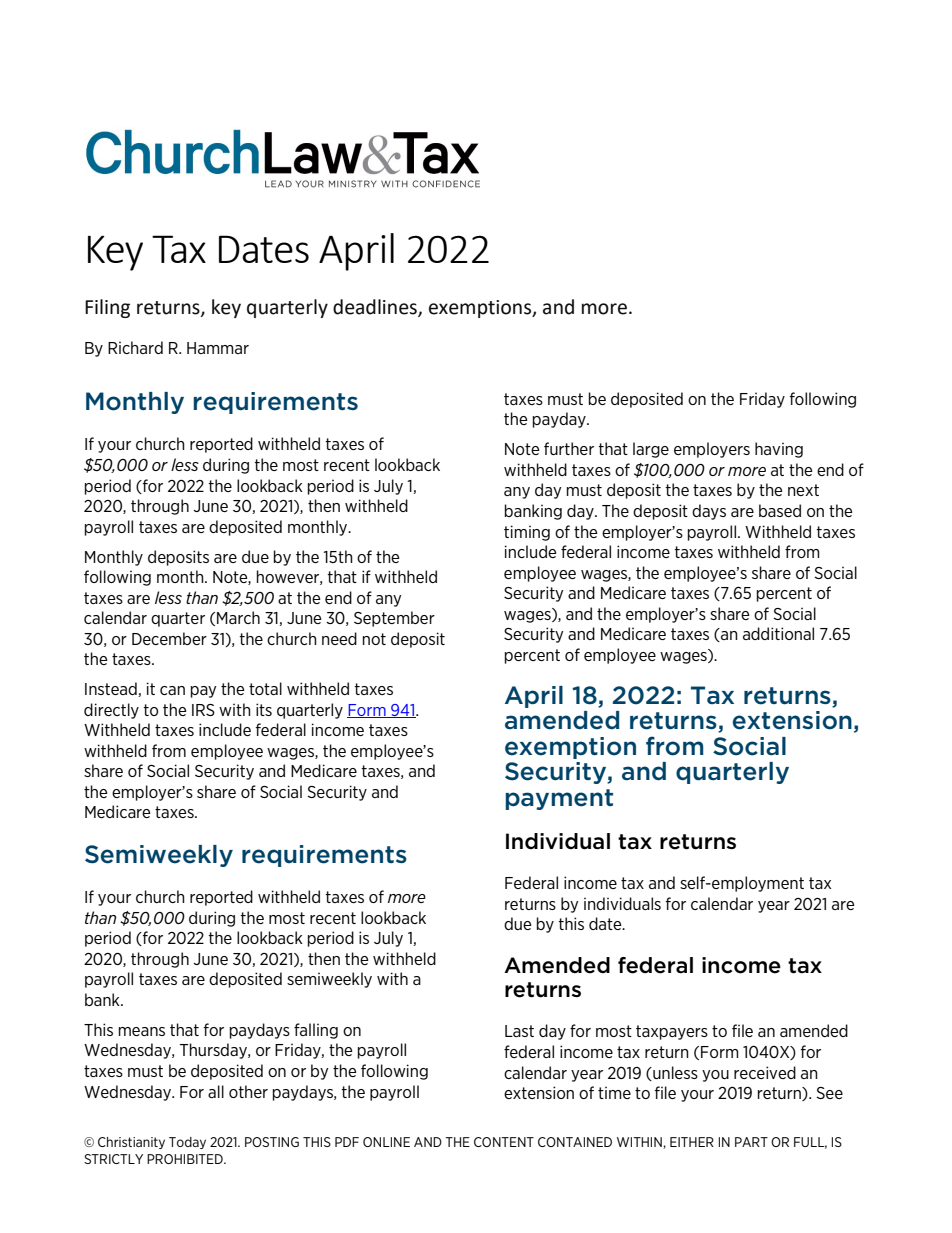 This screenshot has width=952, height=1233. Describe the element at coordinates (778, 633) in the screenshot. I see `additional` at that location.
